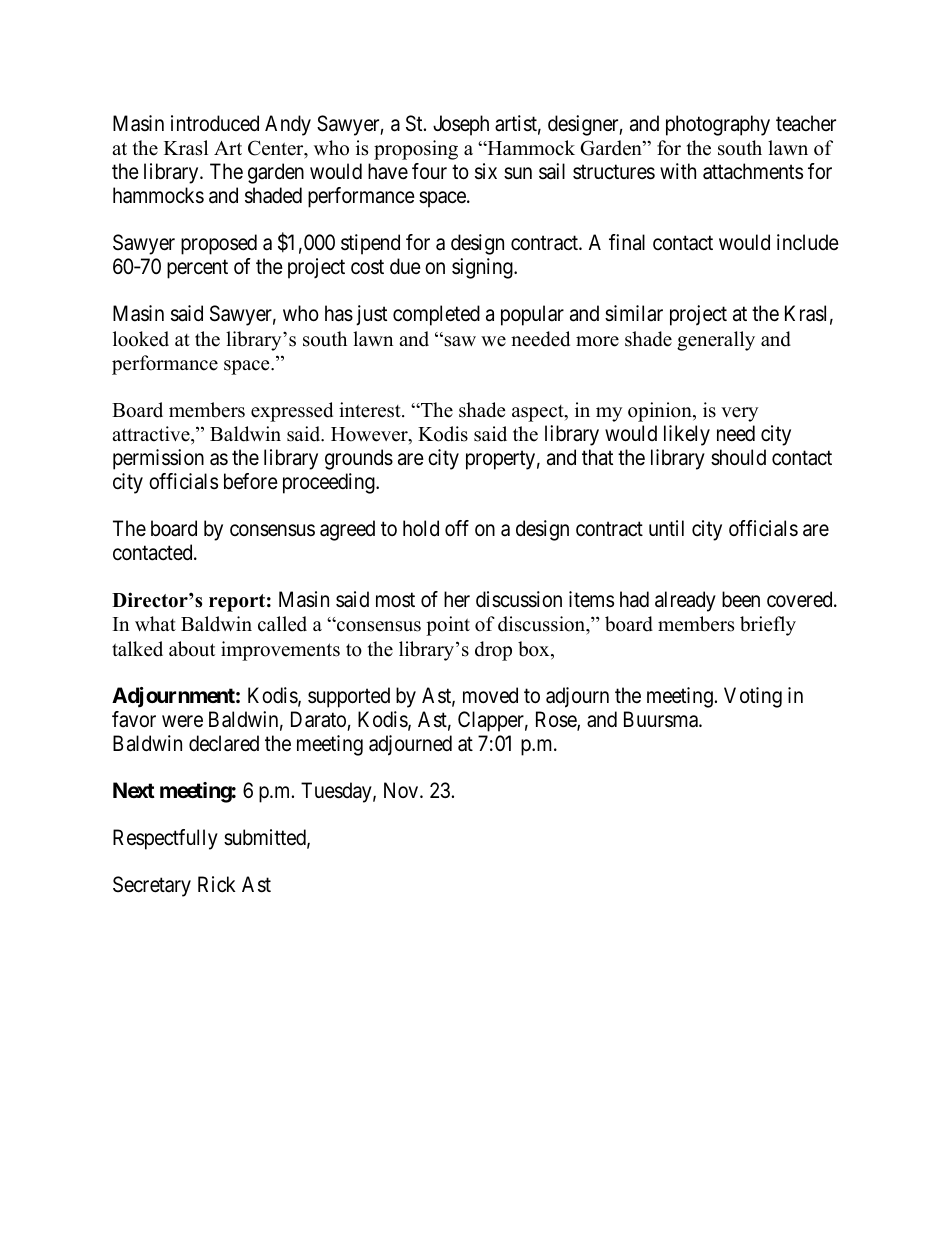 The height and width of the document is (1233, 952). What do you see at coordinates (192, 649) in the document?
I see `about` at bounding box center [192, 649].
